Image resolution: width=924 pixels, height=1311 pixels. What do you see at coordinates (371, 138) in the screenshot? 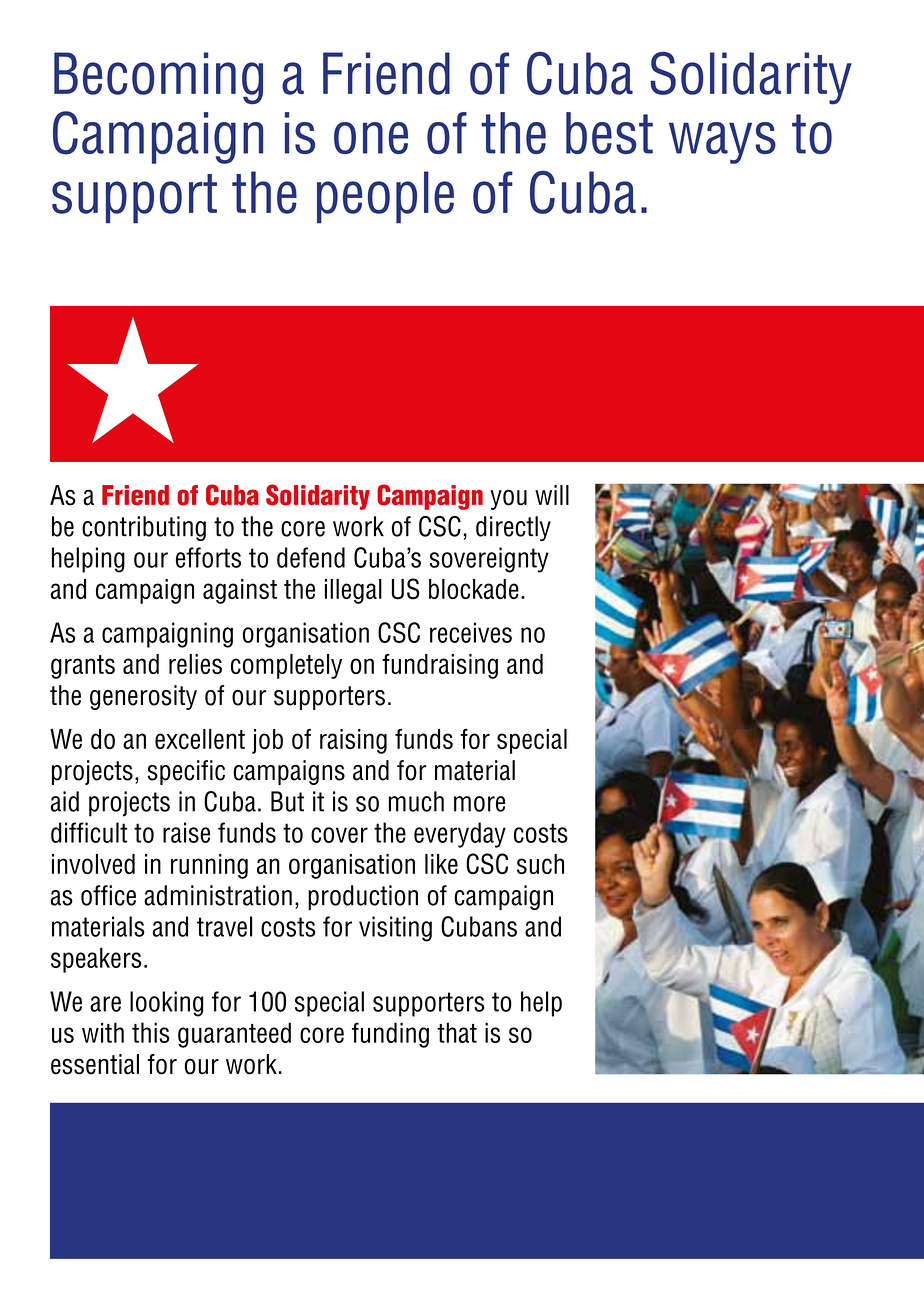
I see `one` at bounding box center [371, 138].
